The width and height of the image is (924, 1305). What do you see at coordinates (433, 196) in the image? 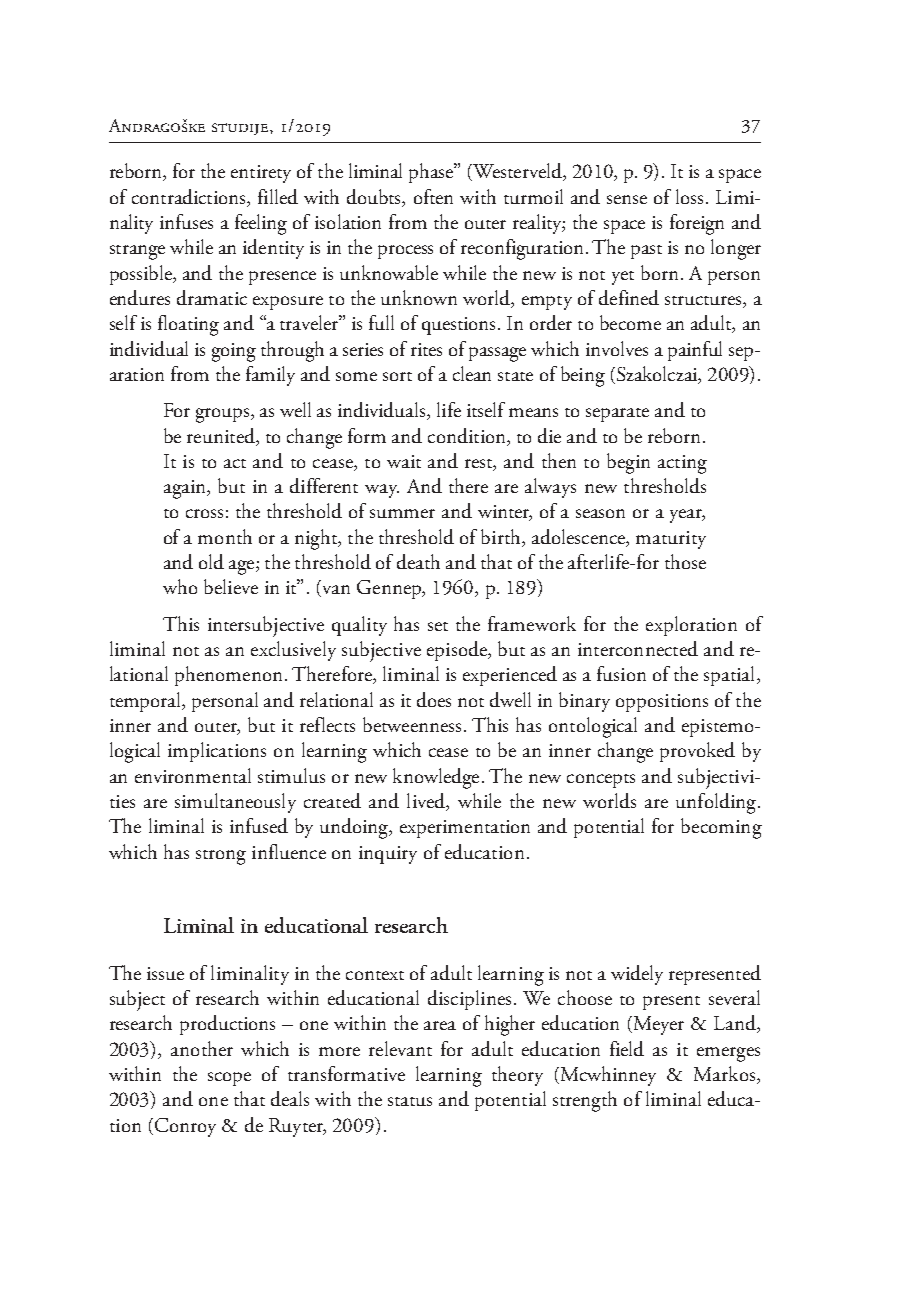
I see `often` at bounding box center [433, 196].
